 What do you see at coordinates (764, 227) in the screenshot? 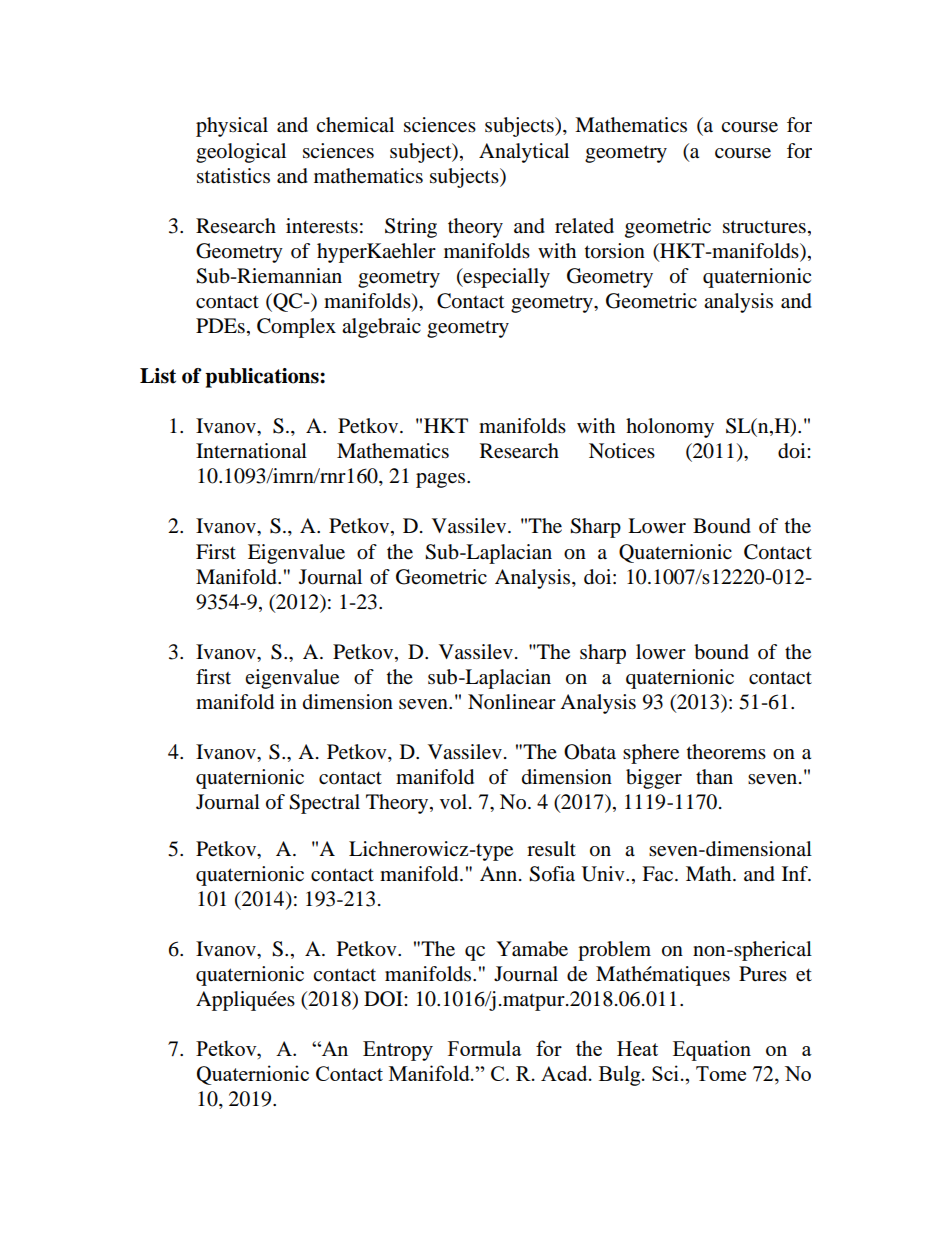
I see `structures` at bounding box center [764, 227].
